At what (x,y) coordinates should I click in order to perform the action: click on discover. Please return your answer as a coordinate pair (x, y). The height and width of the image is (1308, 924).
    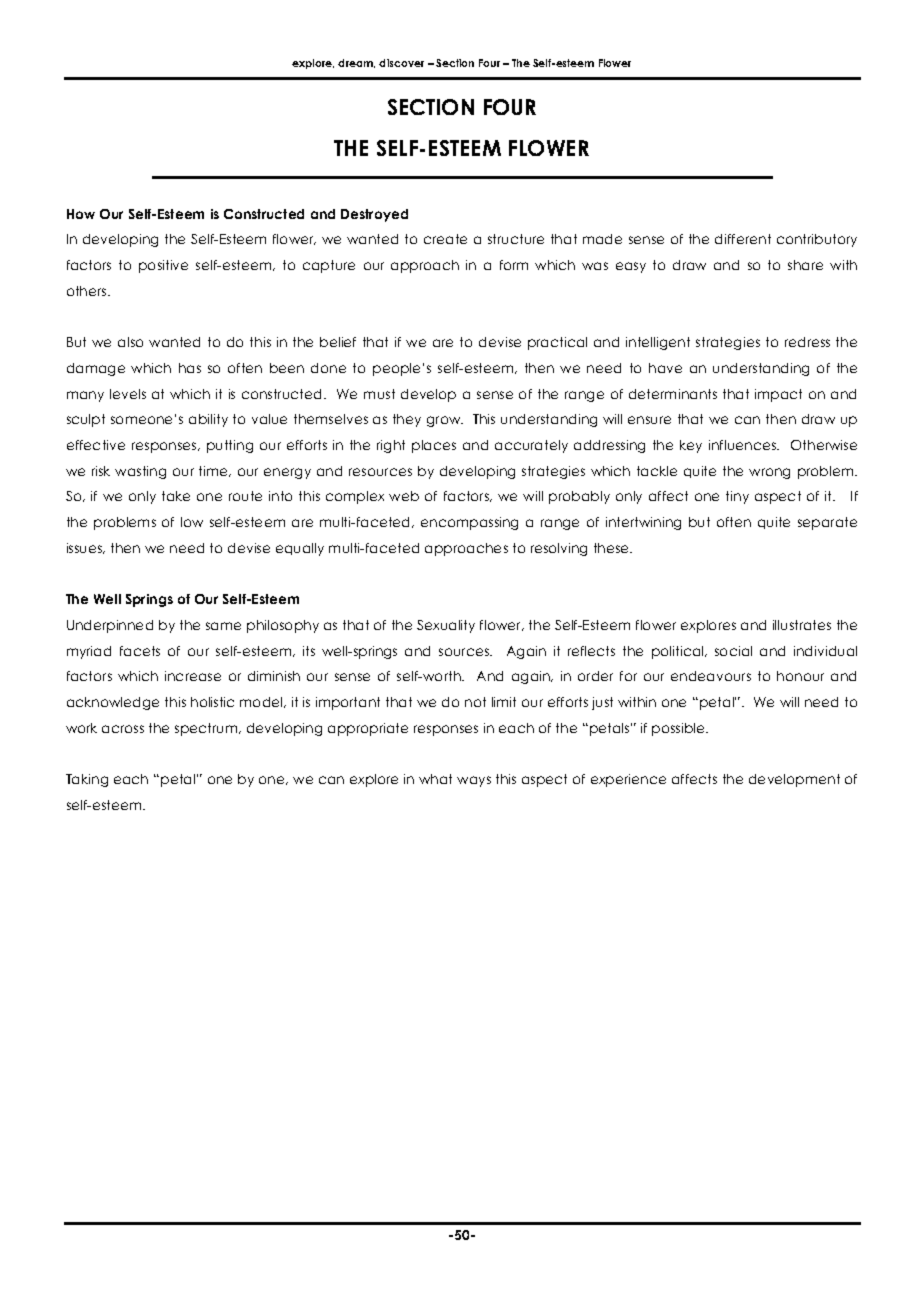
    Looking at the image, I should click on (401, 63).
